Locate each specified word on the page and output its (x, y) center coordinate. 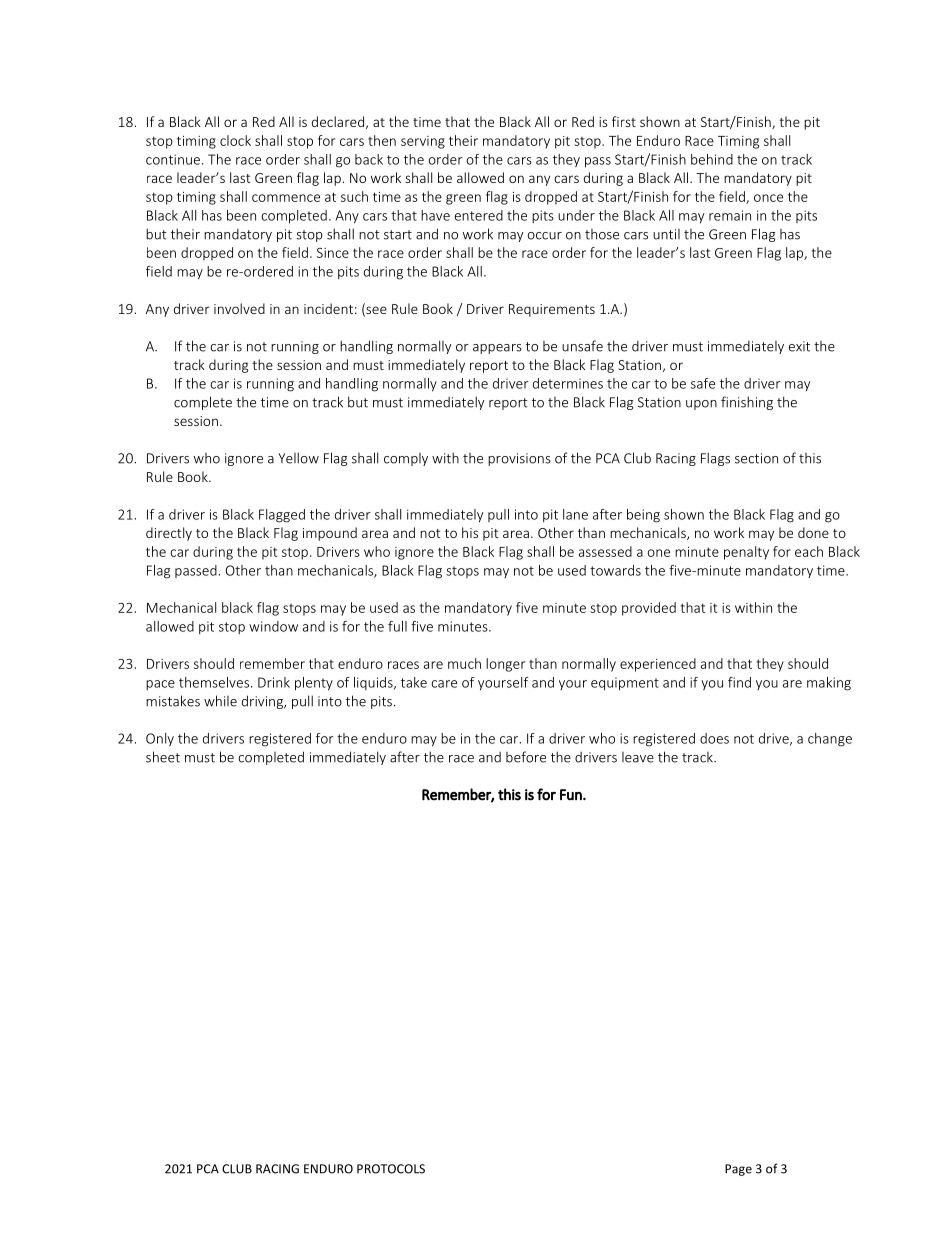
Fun (572, 794)
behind (712, 159)
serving (423, 142)
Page (738, 1170)
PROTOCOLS (391, 1169)
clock (235, 140)
